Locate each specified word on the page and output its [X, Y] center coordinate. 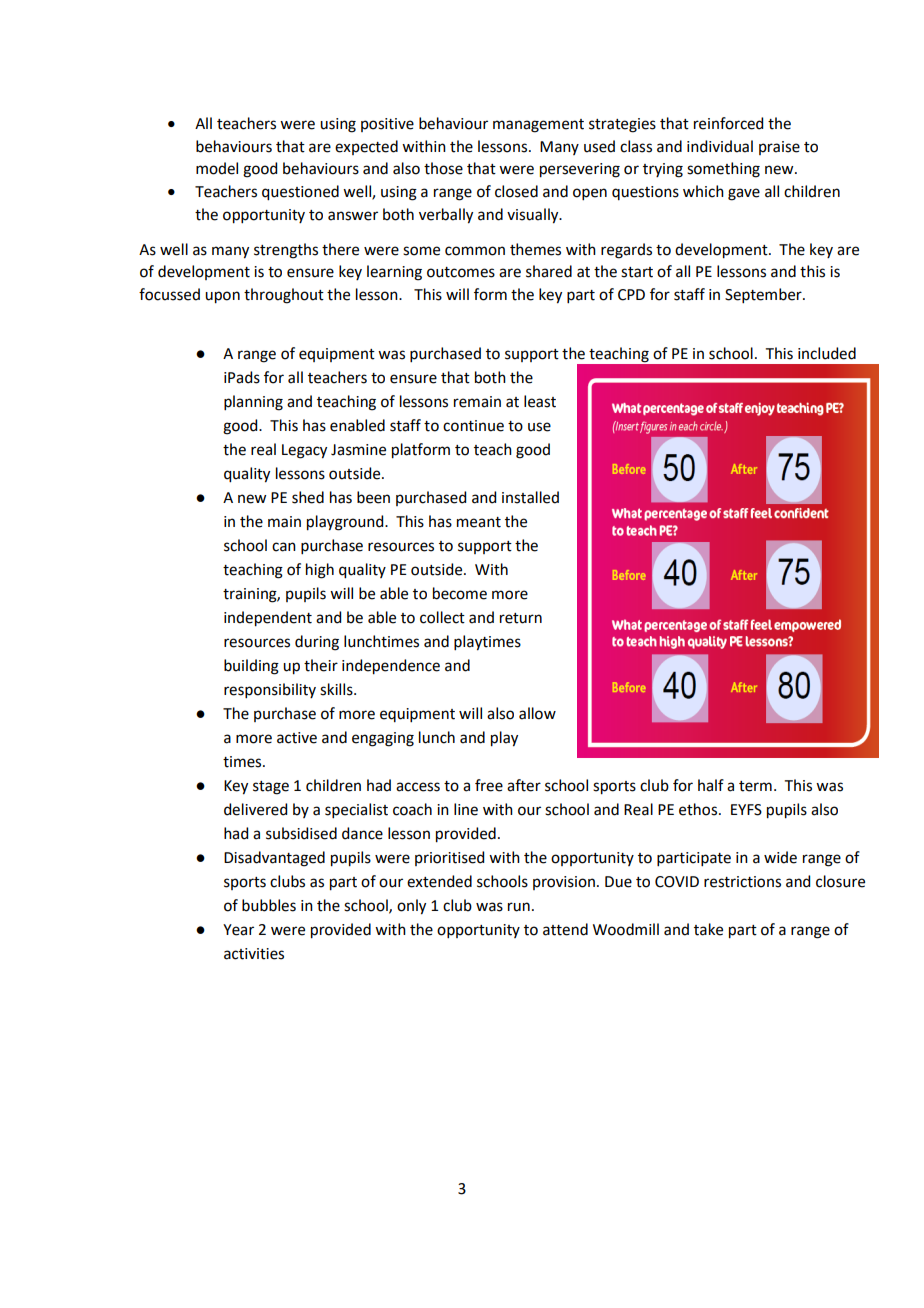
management [538, 126]
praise [779, 148]
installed [530, 497]
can [284, 547]
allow [537, 713]
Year [238, 930]
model [217, 168]
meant [479, 522]
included [827, 353]
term [755, 786]
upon [222, 297]
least [540, 401]
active [297, 738]
